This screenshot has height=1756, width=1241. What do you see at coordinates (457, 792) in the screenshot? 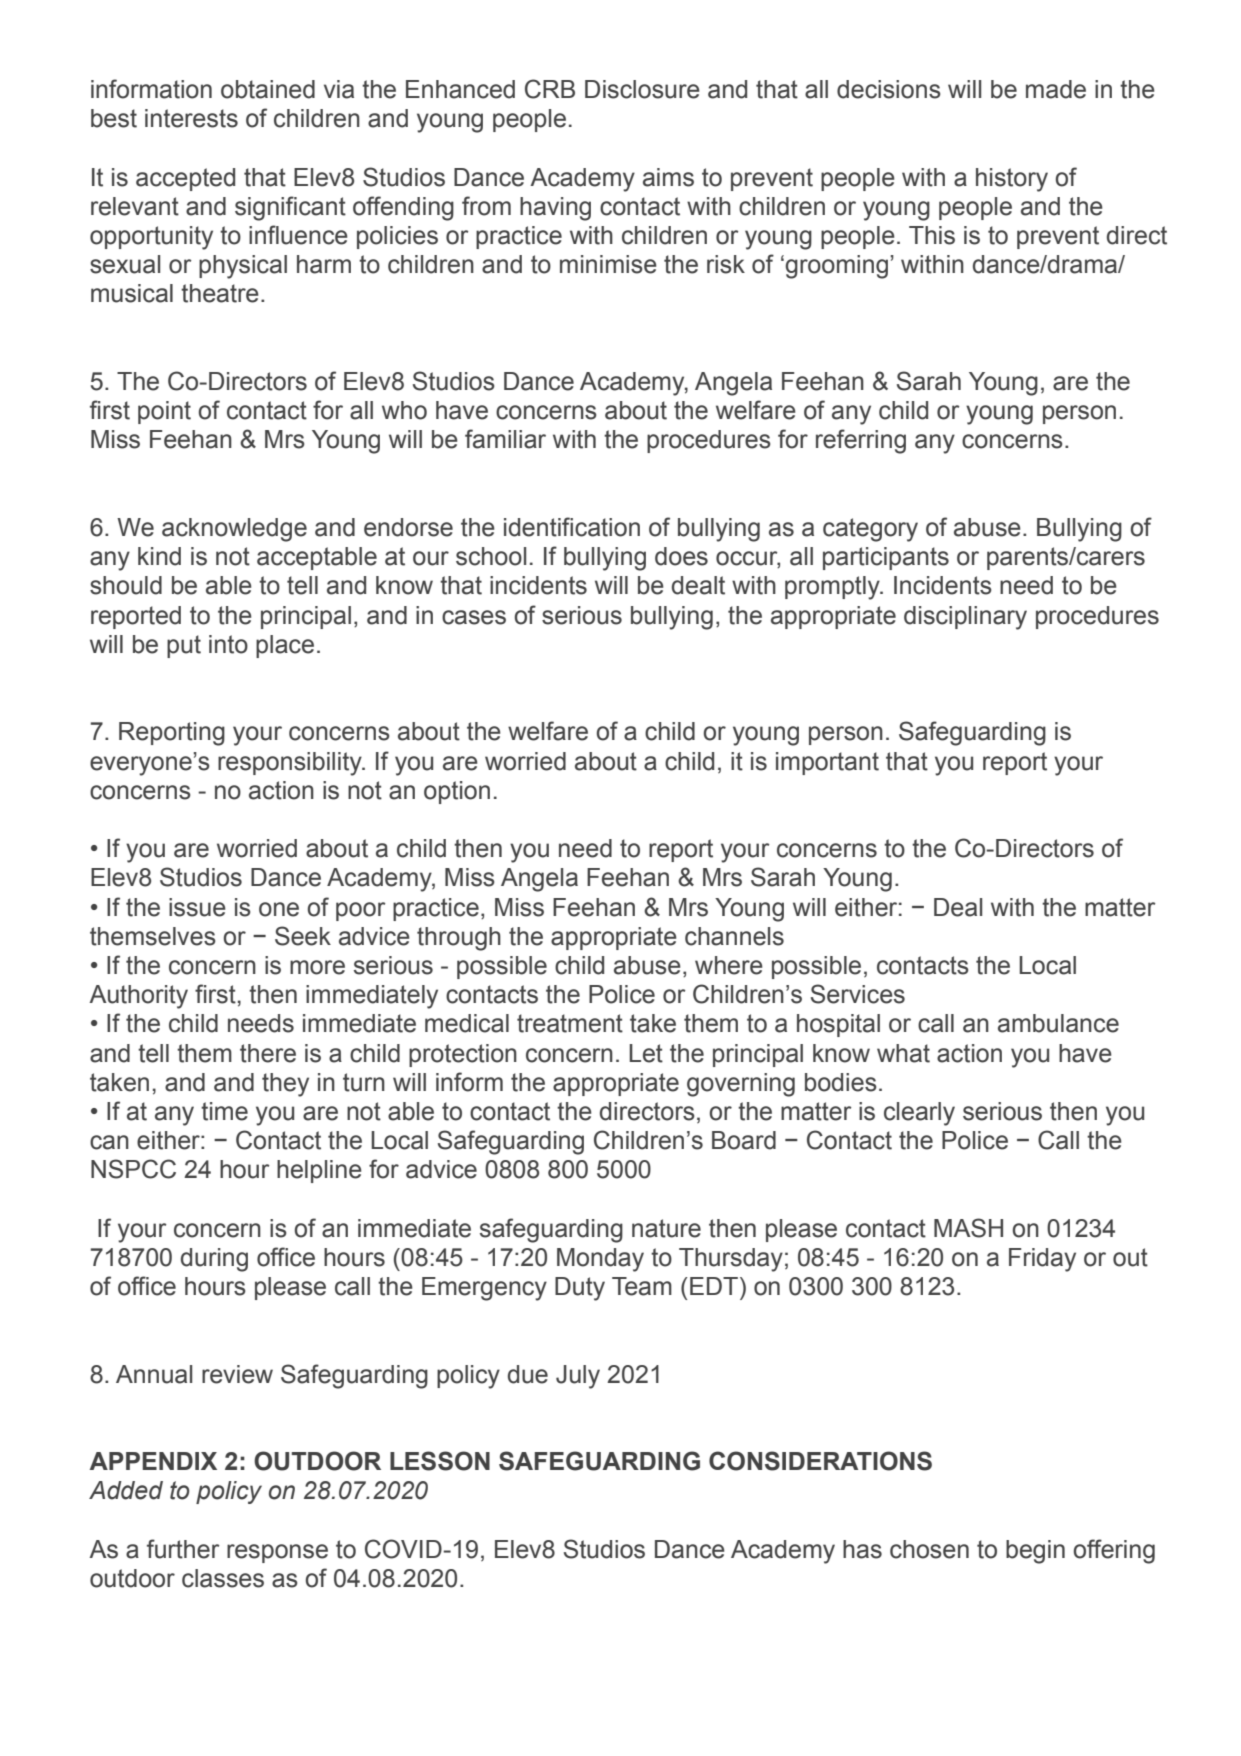
I see `option` at bounding box center [457, 792].
